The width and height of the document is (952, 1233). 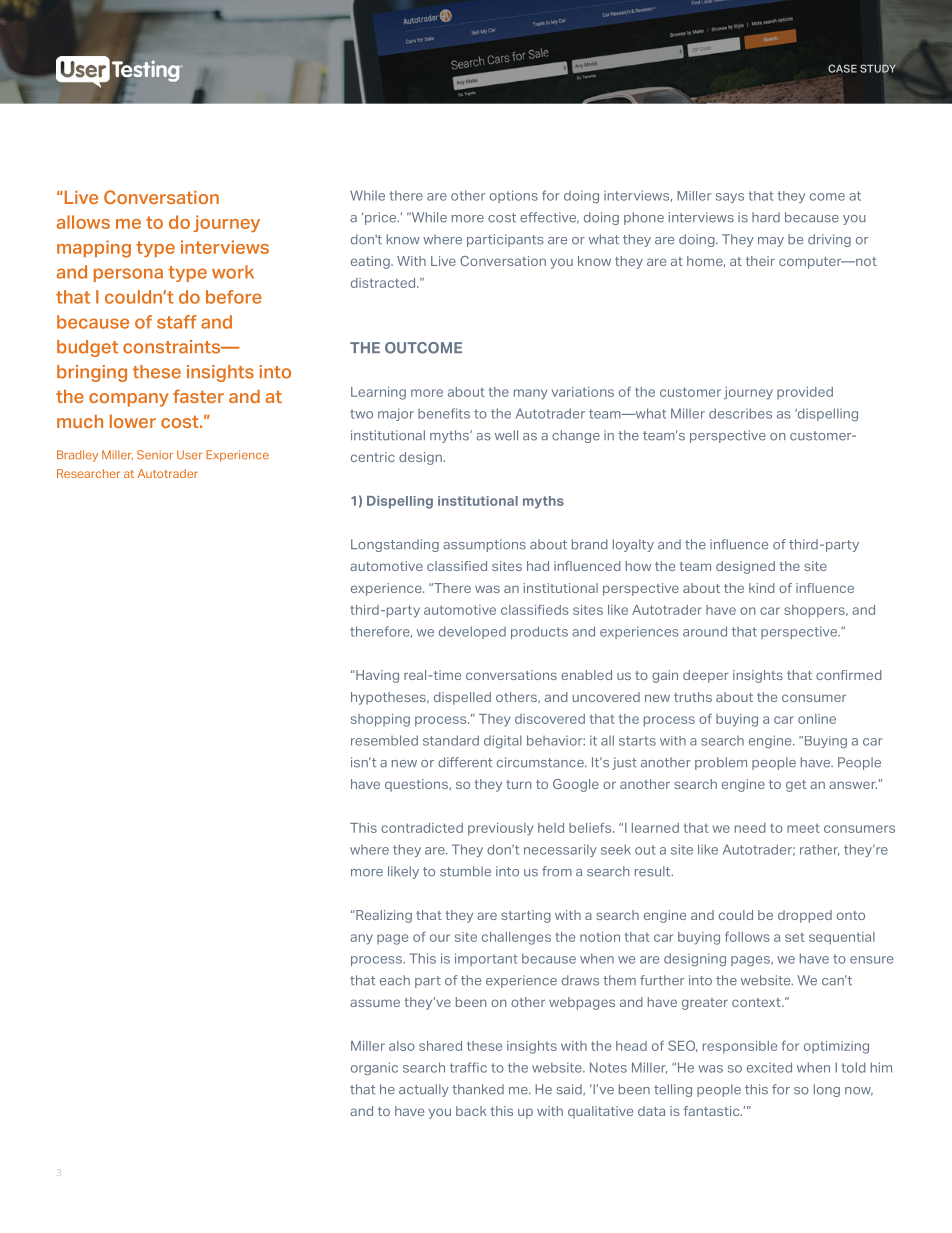 I want to click on User, so click(x=190, y=455).
